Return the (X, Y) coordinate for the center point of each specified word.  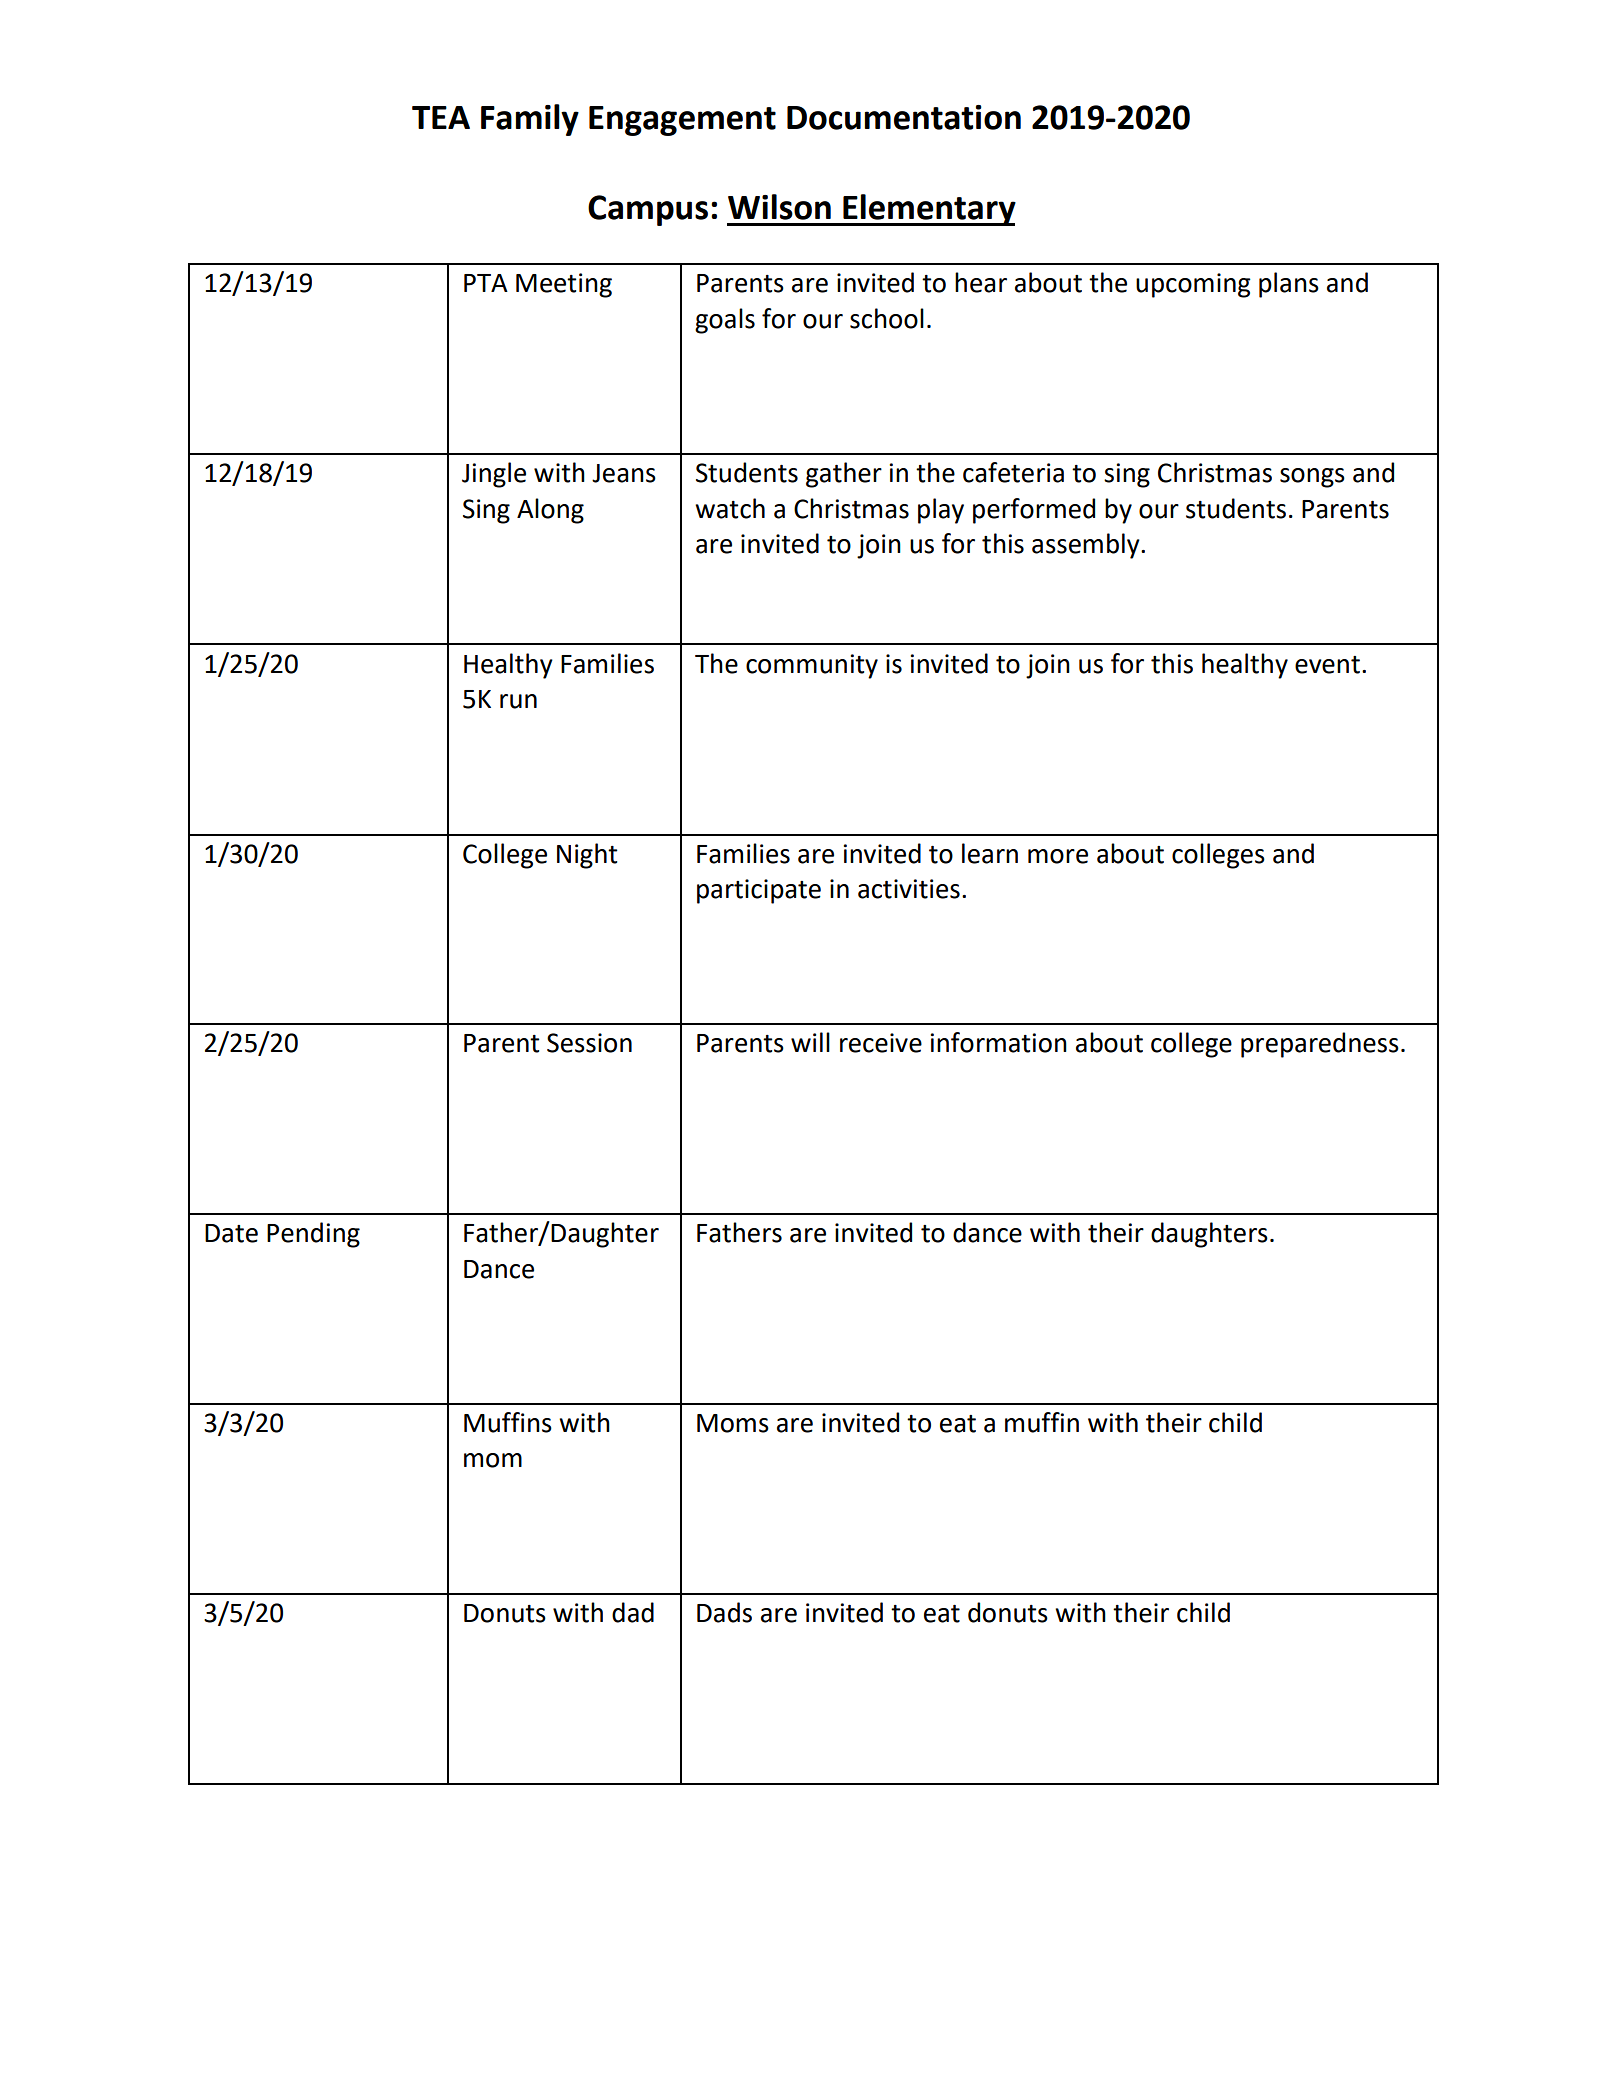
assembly (1087, 546)
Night (587, 856)
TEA (441, 117)
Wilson (779, 207)
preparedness (1320, 1045)
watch (730, 508)
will (810, 1042)
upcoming (1193, 285)
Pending (313, 1235)
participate (759, 891)
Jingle (494, 475)
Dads (724, 1612)
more (1058, 856)
